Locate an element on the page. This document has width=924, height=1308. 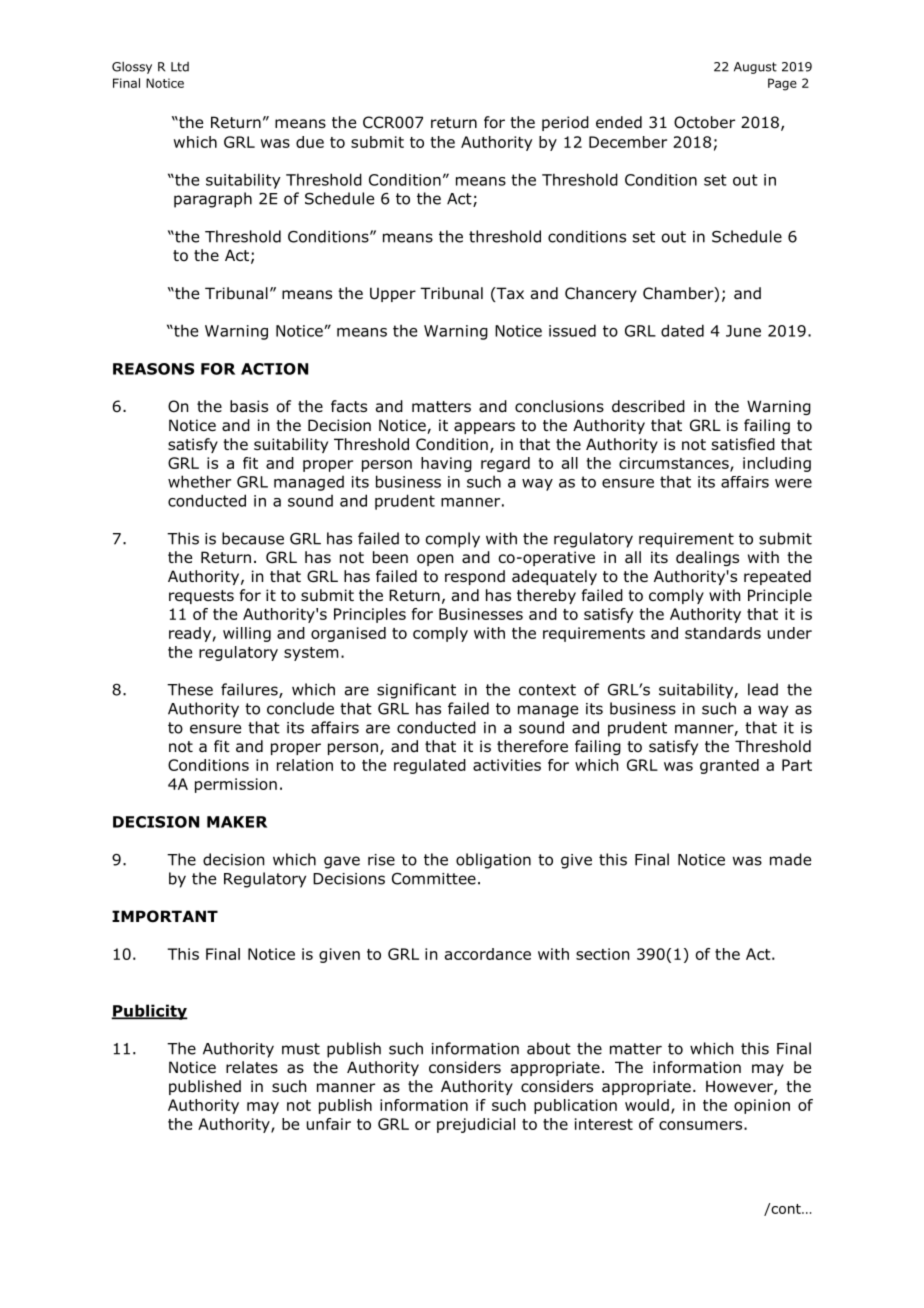
June is located at coordinates (743, 331).
